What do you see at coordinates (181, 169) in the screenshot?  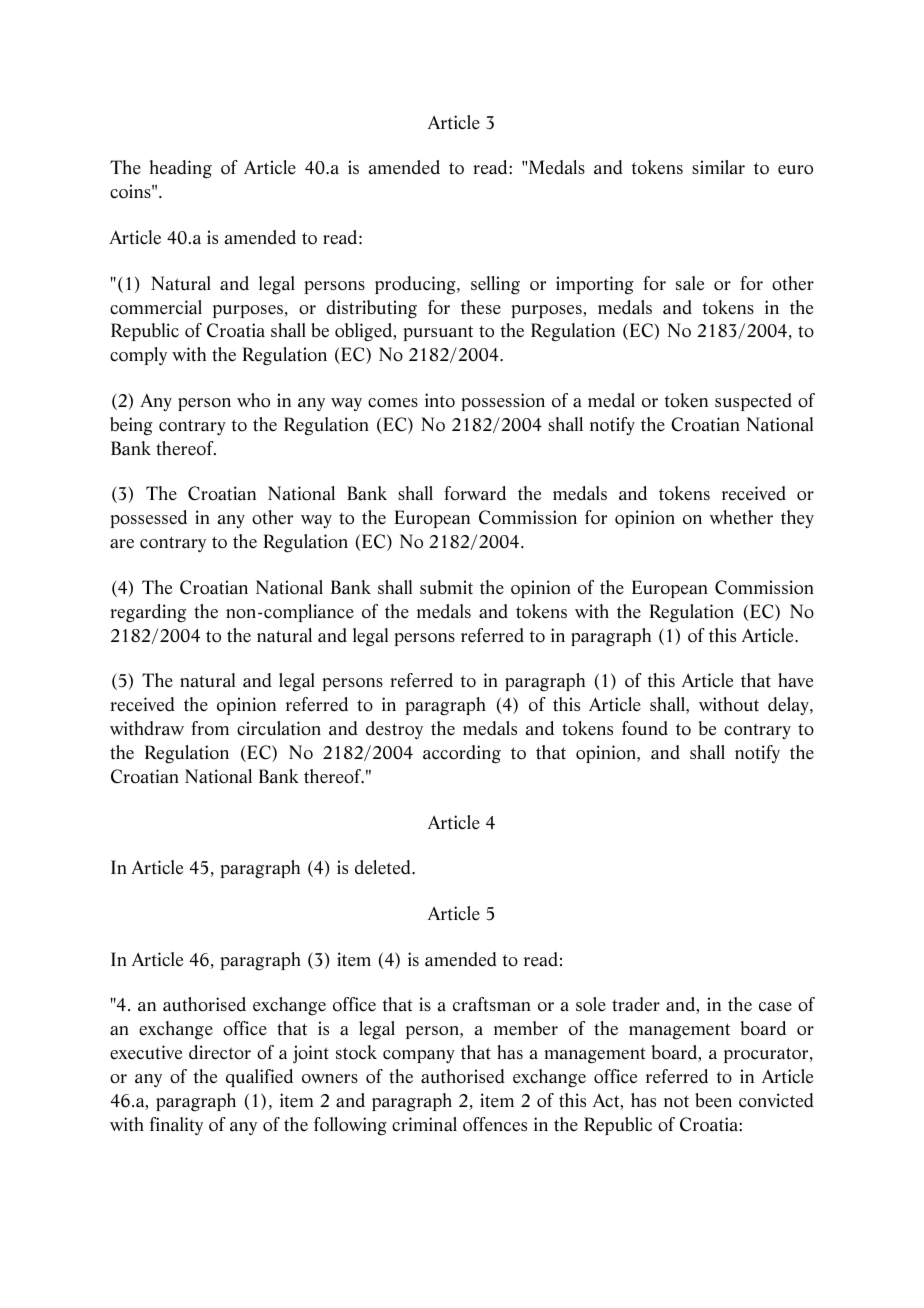 I see `heading` at bounding box center [181, 169].
